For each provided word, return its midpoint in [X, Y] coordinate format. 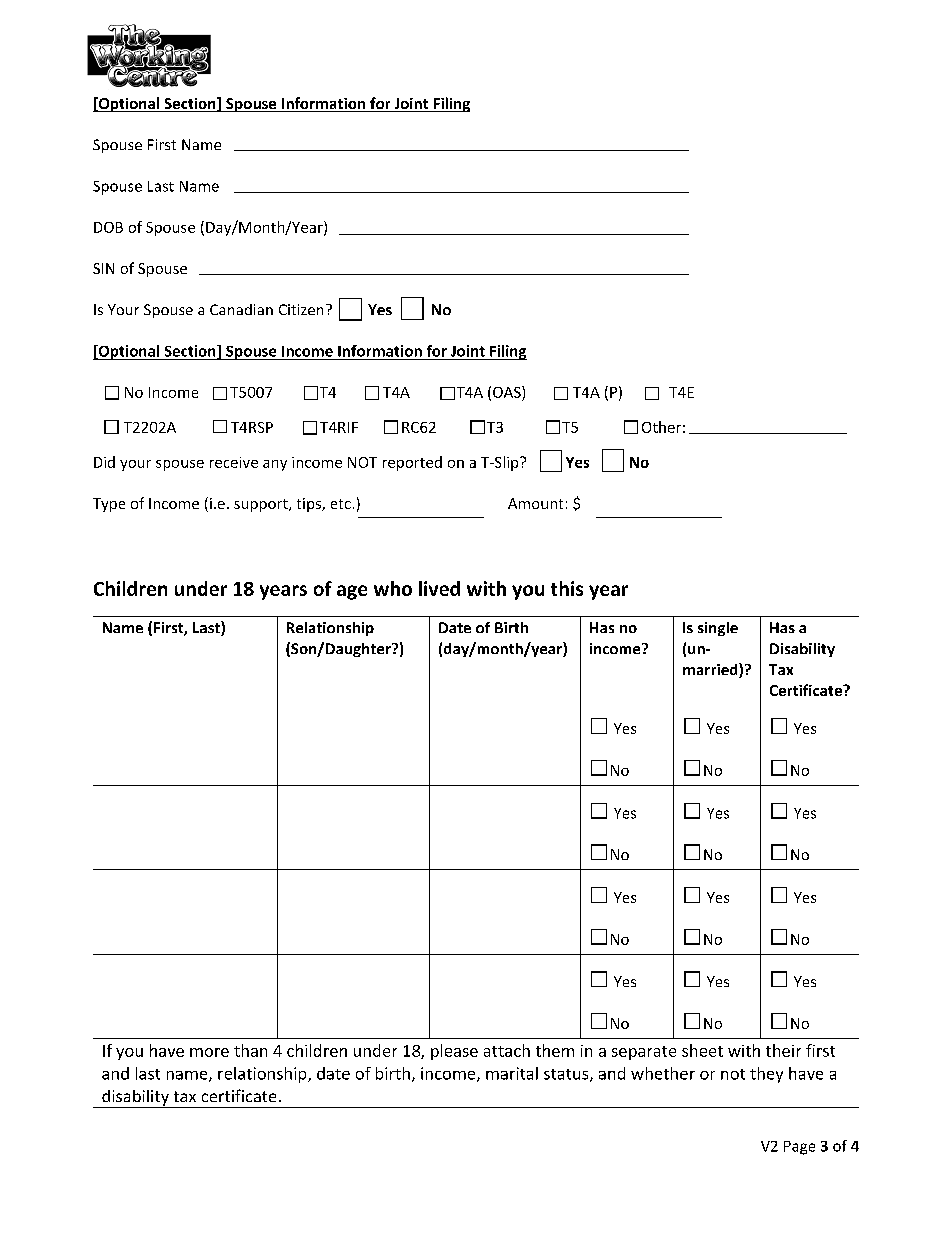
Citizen [301, 309]
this [567, 588]
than [250, 1050]
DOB [108, 227]
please [454, 1052]
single [718, 629]
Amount [535, 503]
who [393, 588]
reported [412, 463]
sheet [702, 1050]
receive [234, 462]
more [209, 1052]
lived [439, 588]
